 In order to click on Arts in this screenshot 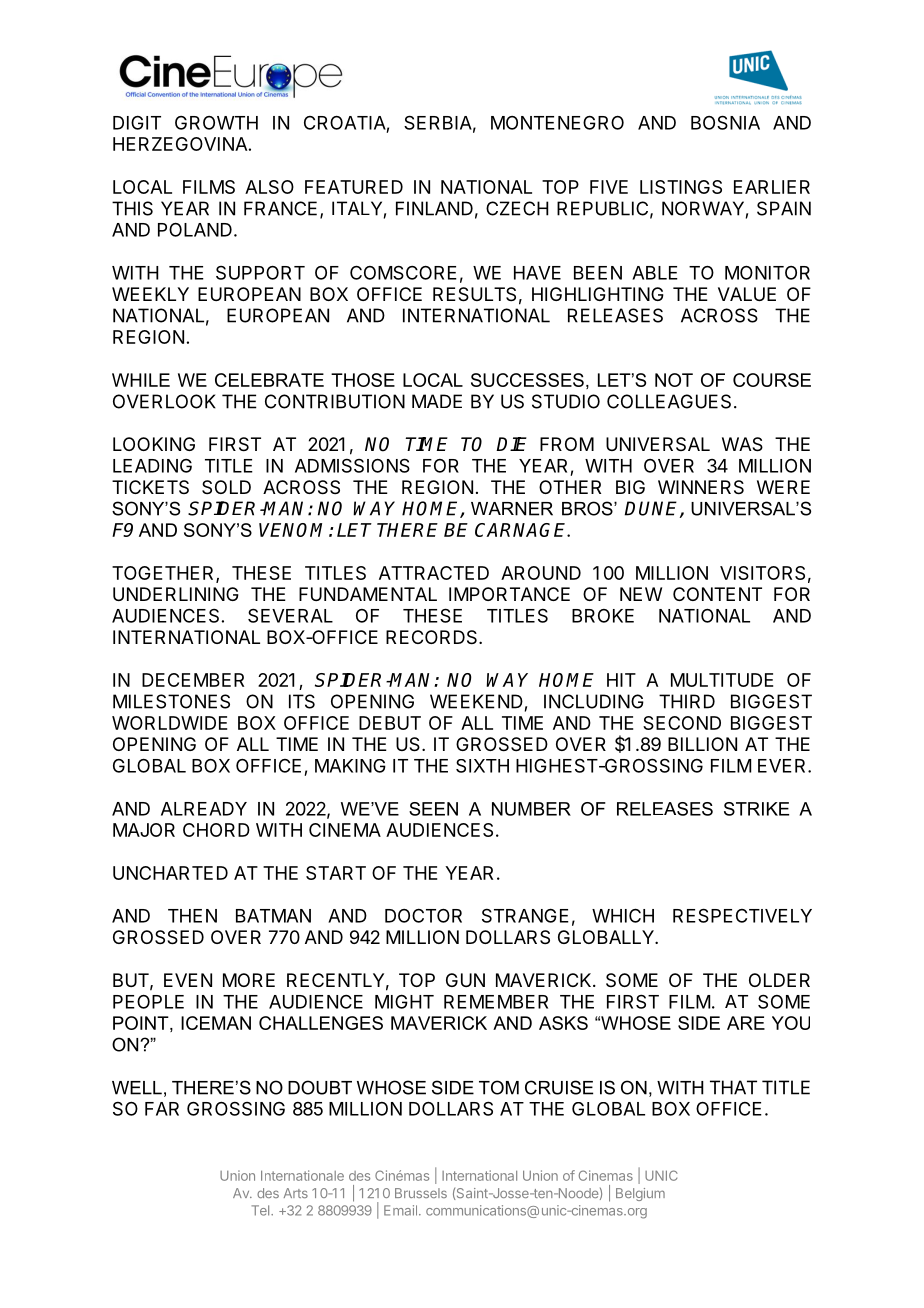, I will do `click(296, 1193)`.
